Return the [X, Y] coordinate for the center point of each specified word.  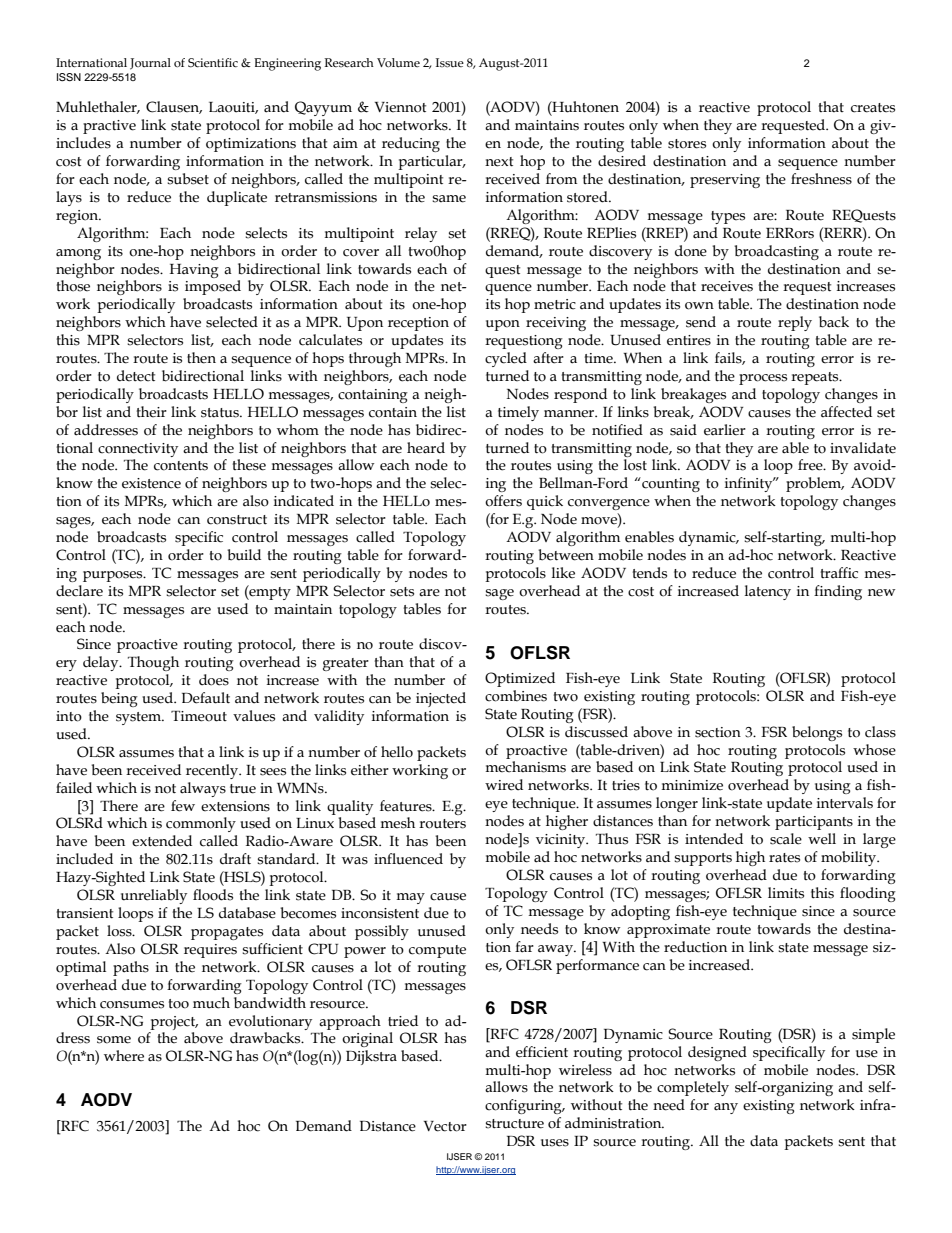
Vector [445, 1126]
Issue [450, 63]
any [726, 1108]
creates [873, 108]
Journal [150, 64]
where [124, 1056]
